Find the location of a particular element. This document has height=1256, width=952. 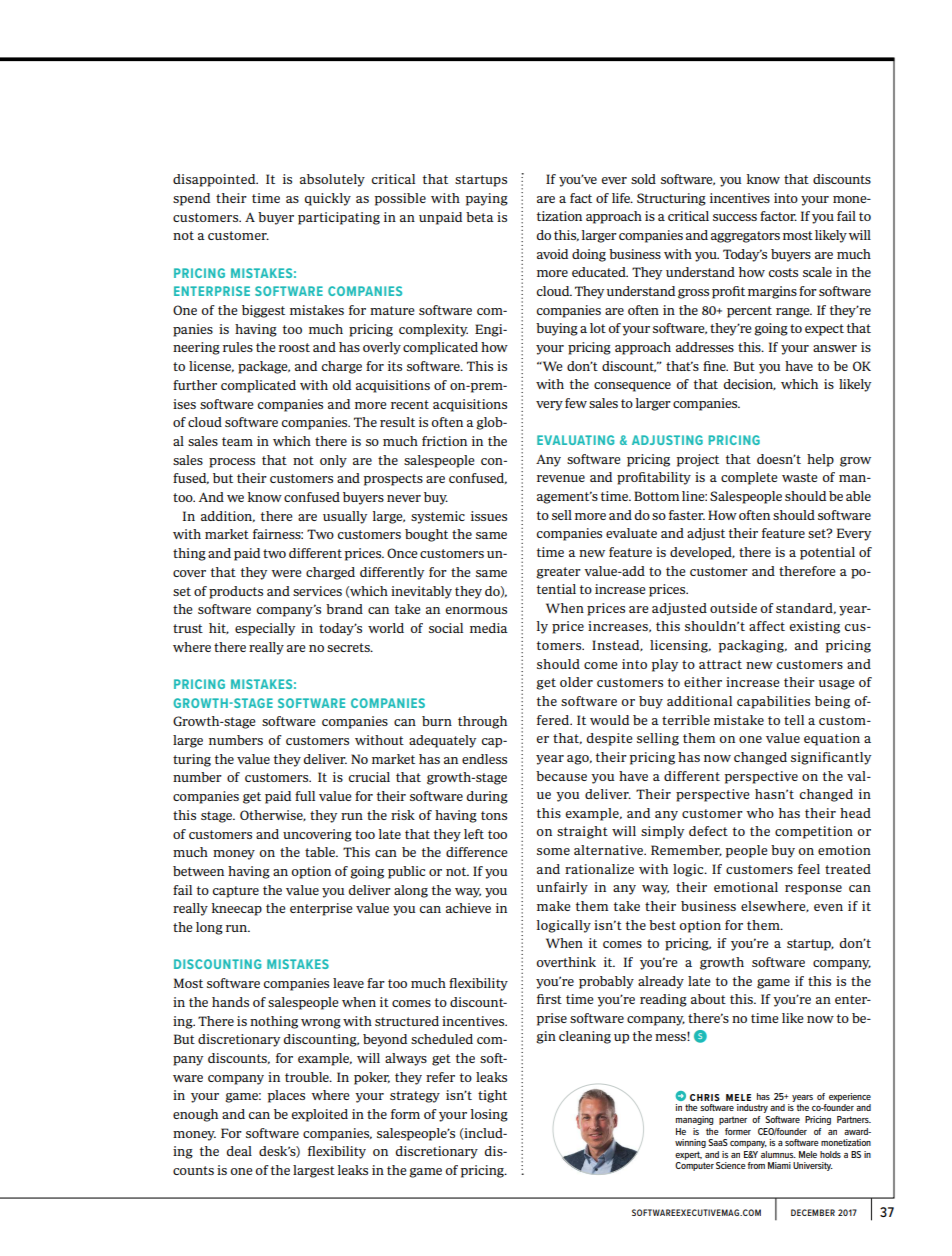

success is located at coordinates (735, 217).
